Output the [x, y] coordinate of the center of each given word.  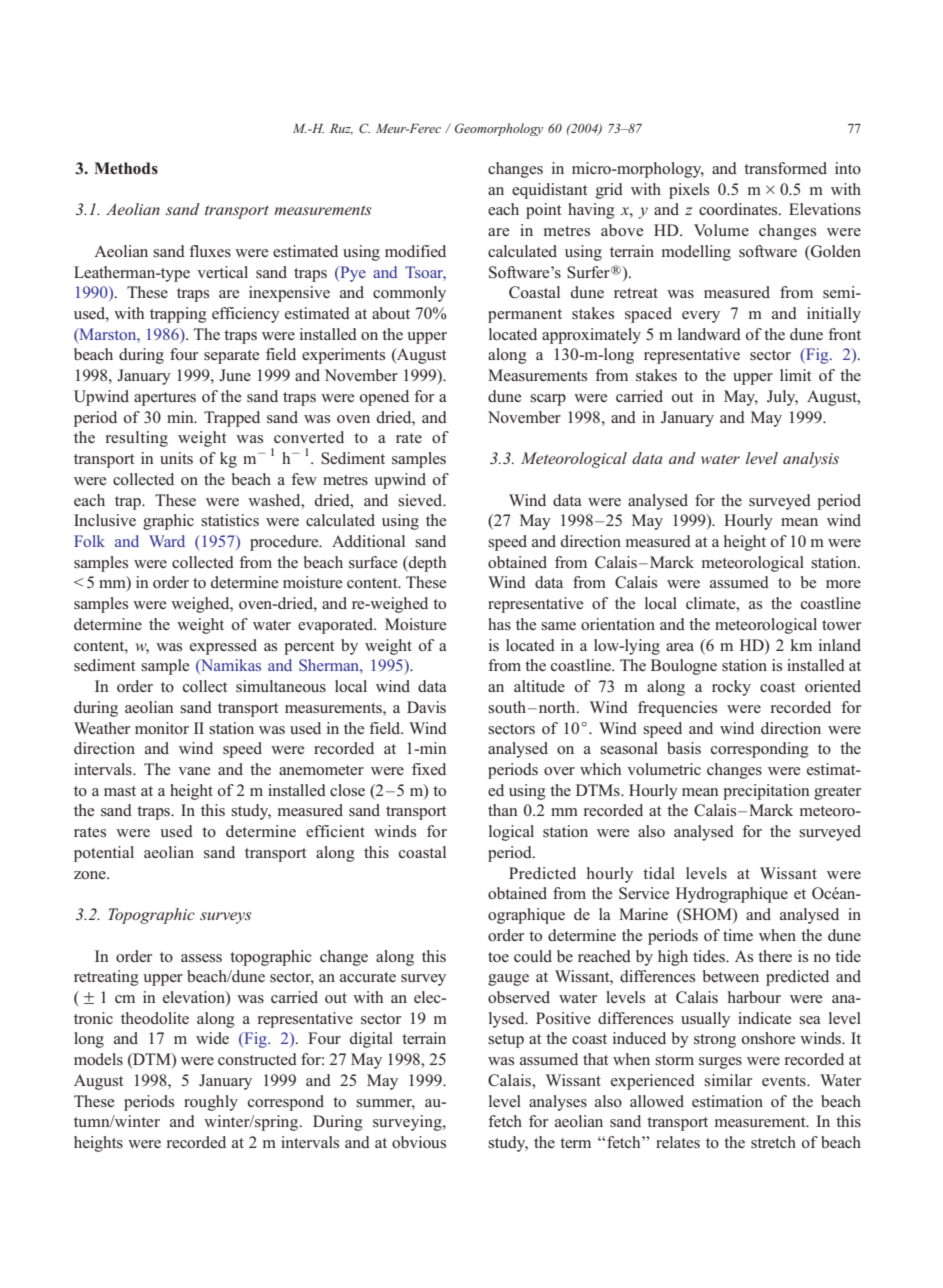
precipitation [766, 792]
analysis [811, 460]
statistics [230, 520]
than [502, 810]
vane [194, 771]
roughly [211, 1103]
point [543, 211]
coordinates [739, 209]
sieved [421, 500]
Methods [126, 168]
